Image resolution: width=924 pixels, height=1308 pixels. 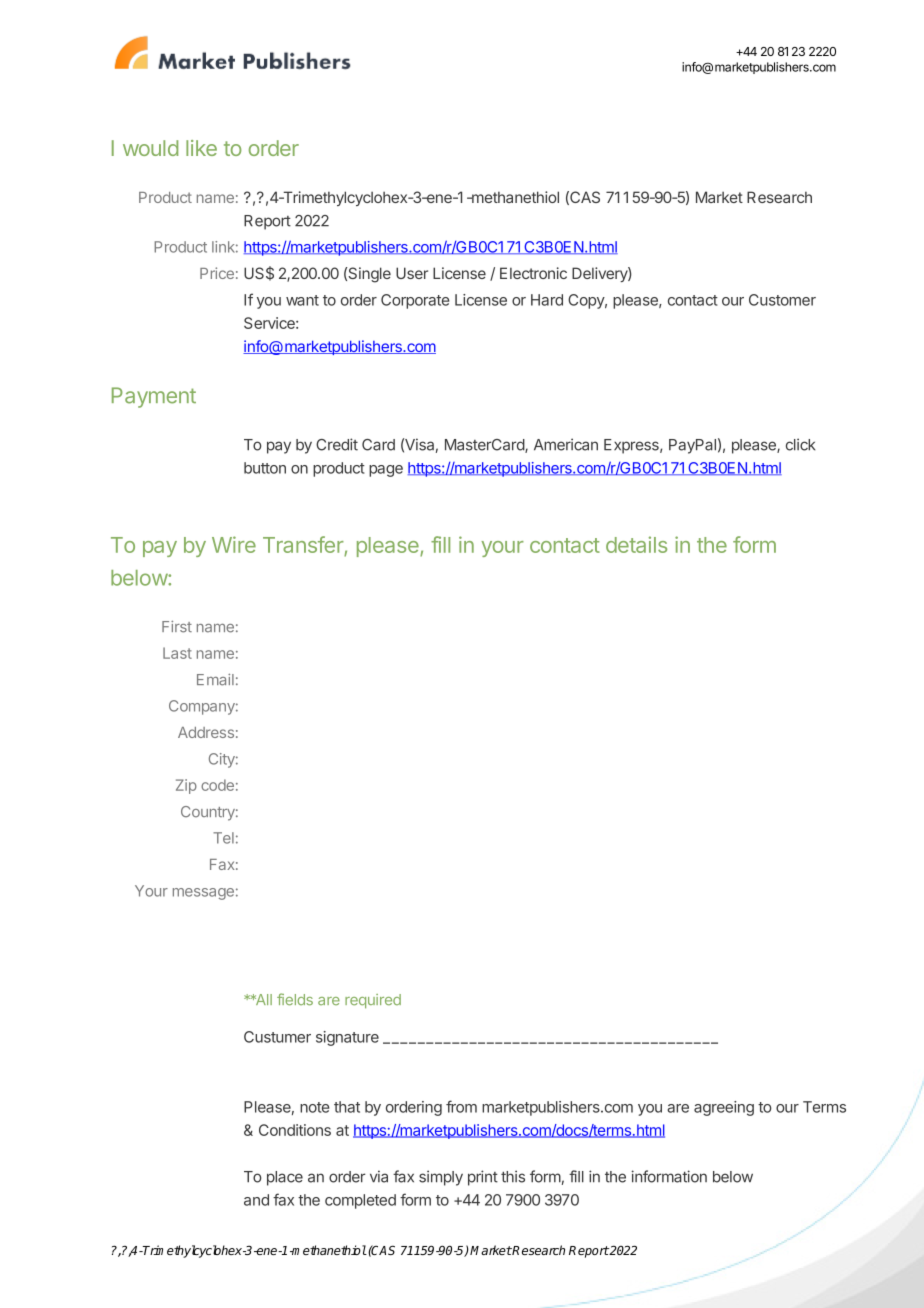 What do you see at coordinates (636, 544) in the screenshot?
I see `details` at bounding box center [636, 544].
